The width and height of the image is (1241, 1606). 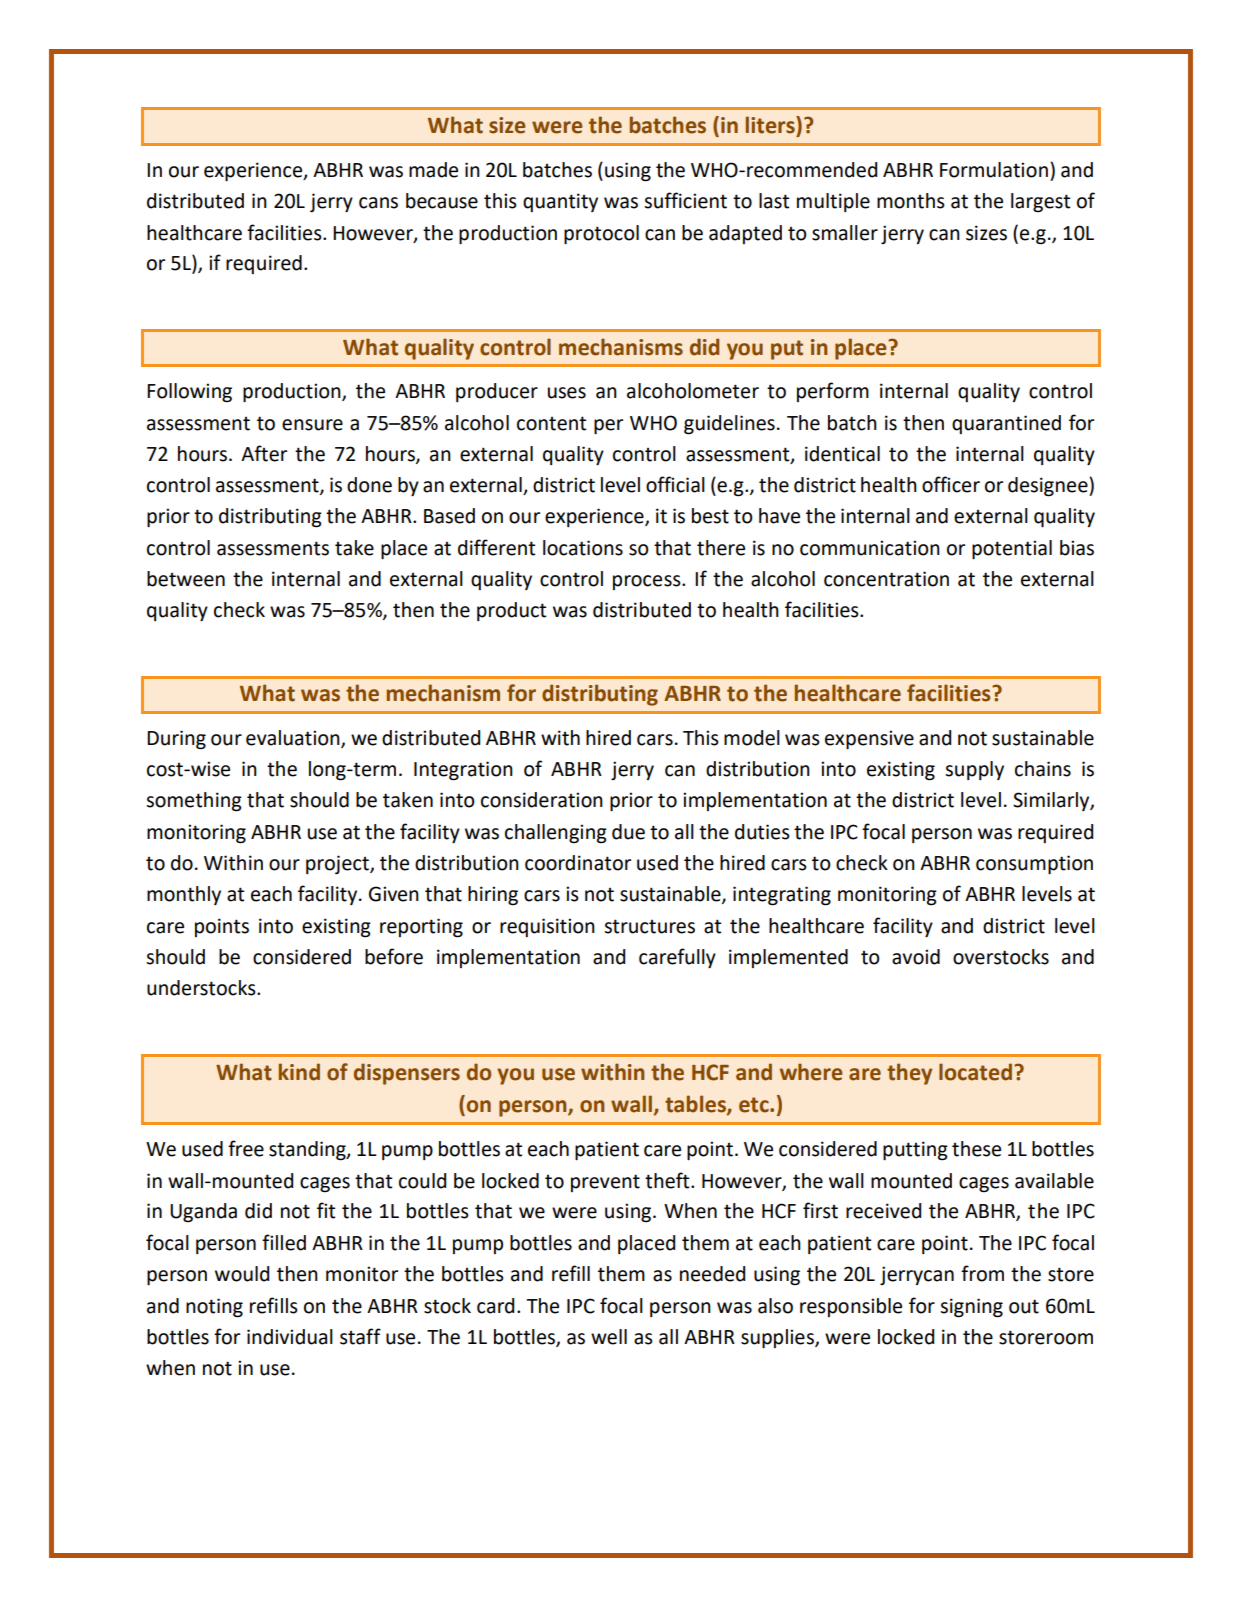 I want to click on signing, so click(x=971, y=1308).
